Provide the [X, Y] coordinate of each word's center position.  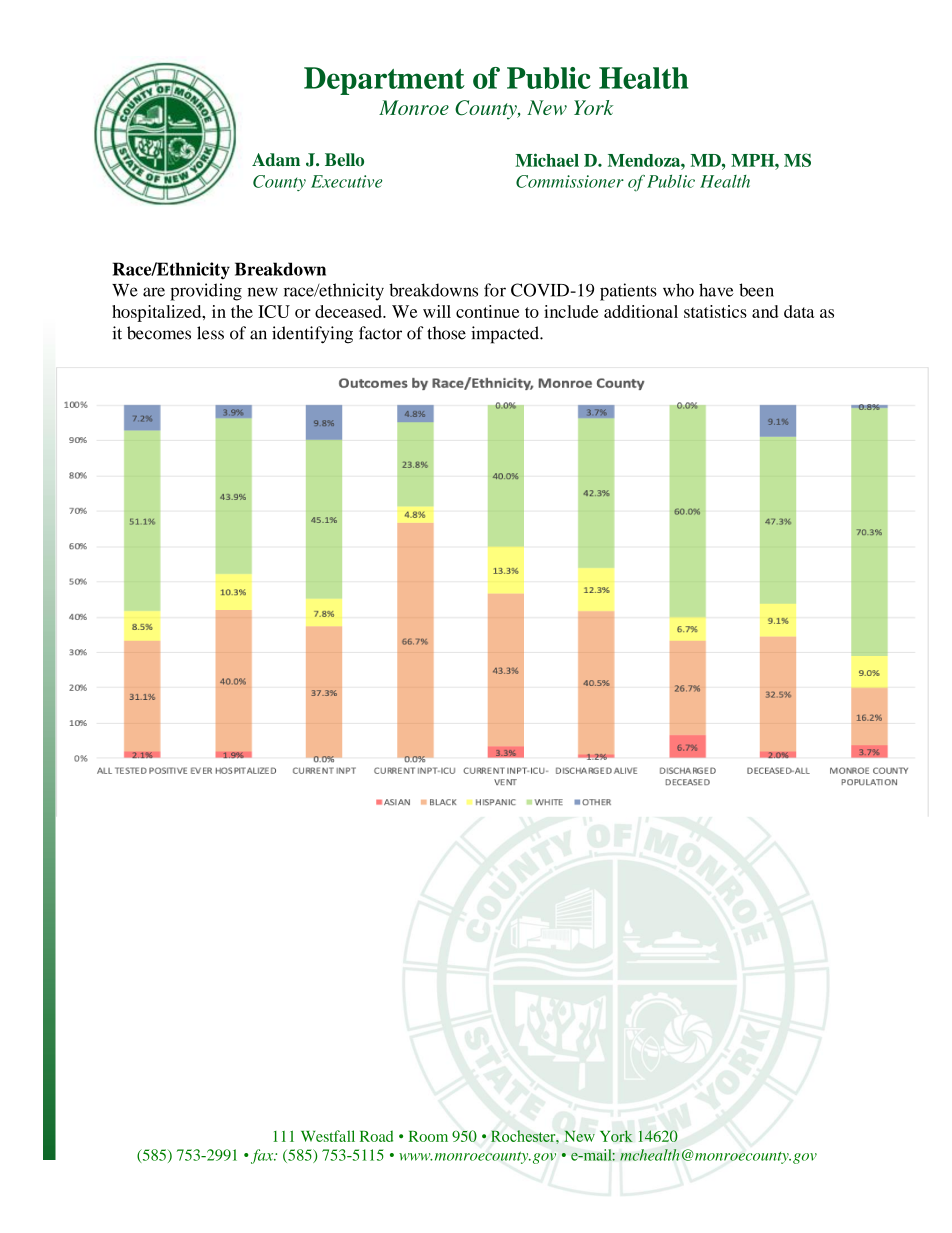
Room [428, 1136]
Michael [547, 160]
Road [376, 1136]
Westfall [328, 1136]
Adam [276, 160]
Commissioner [570, 181]
